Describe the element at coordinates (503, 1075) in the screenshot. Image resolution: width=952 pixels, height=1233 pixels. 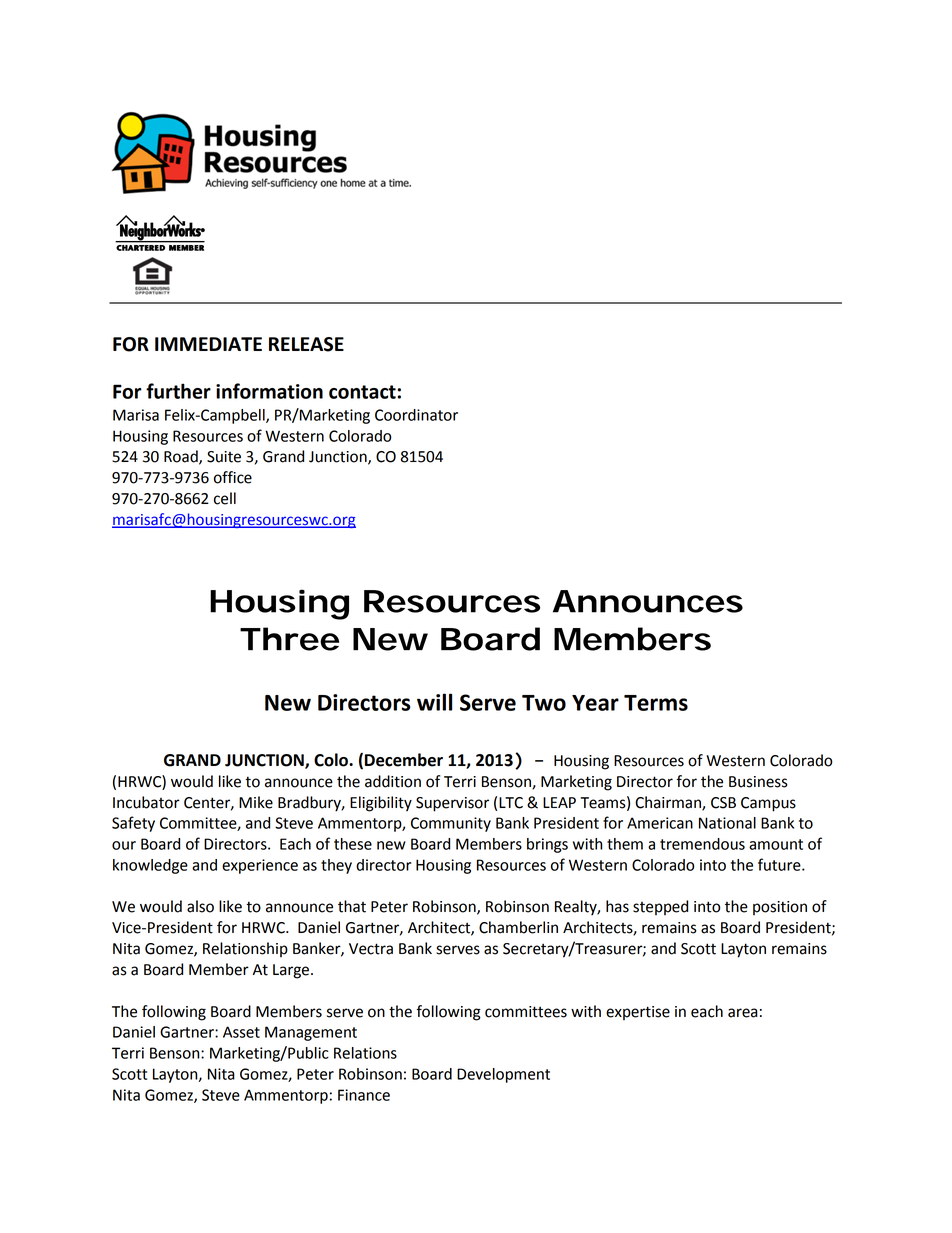
I see `Development` at that location.
